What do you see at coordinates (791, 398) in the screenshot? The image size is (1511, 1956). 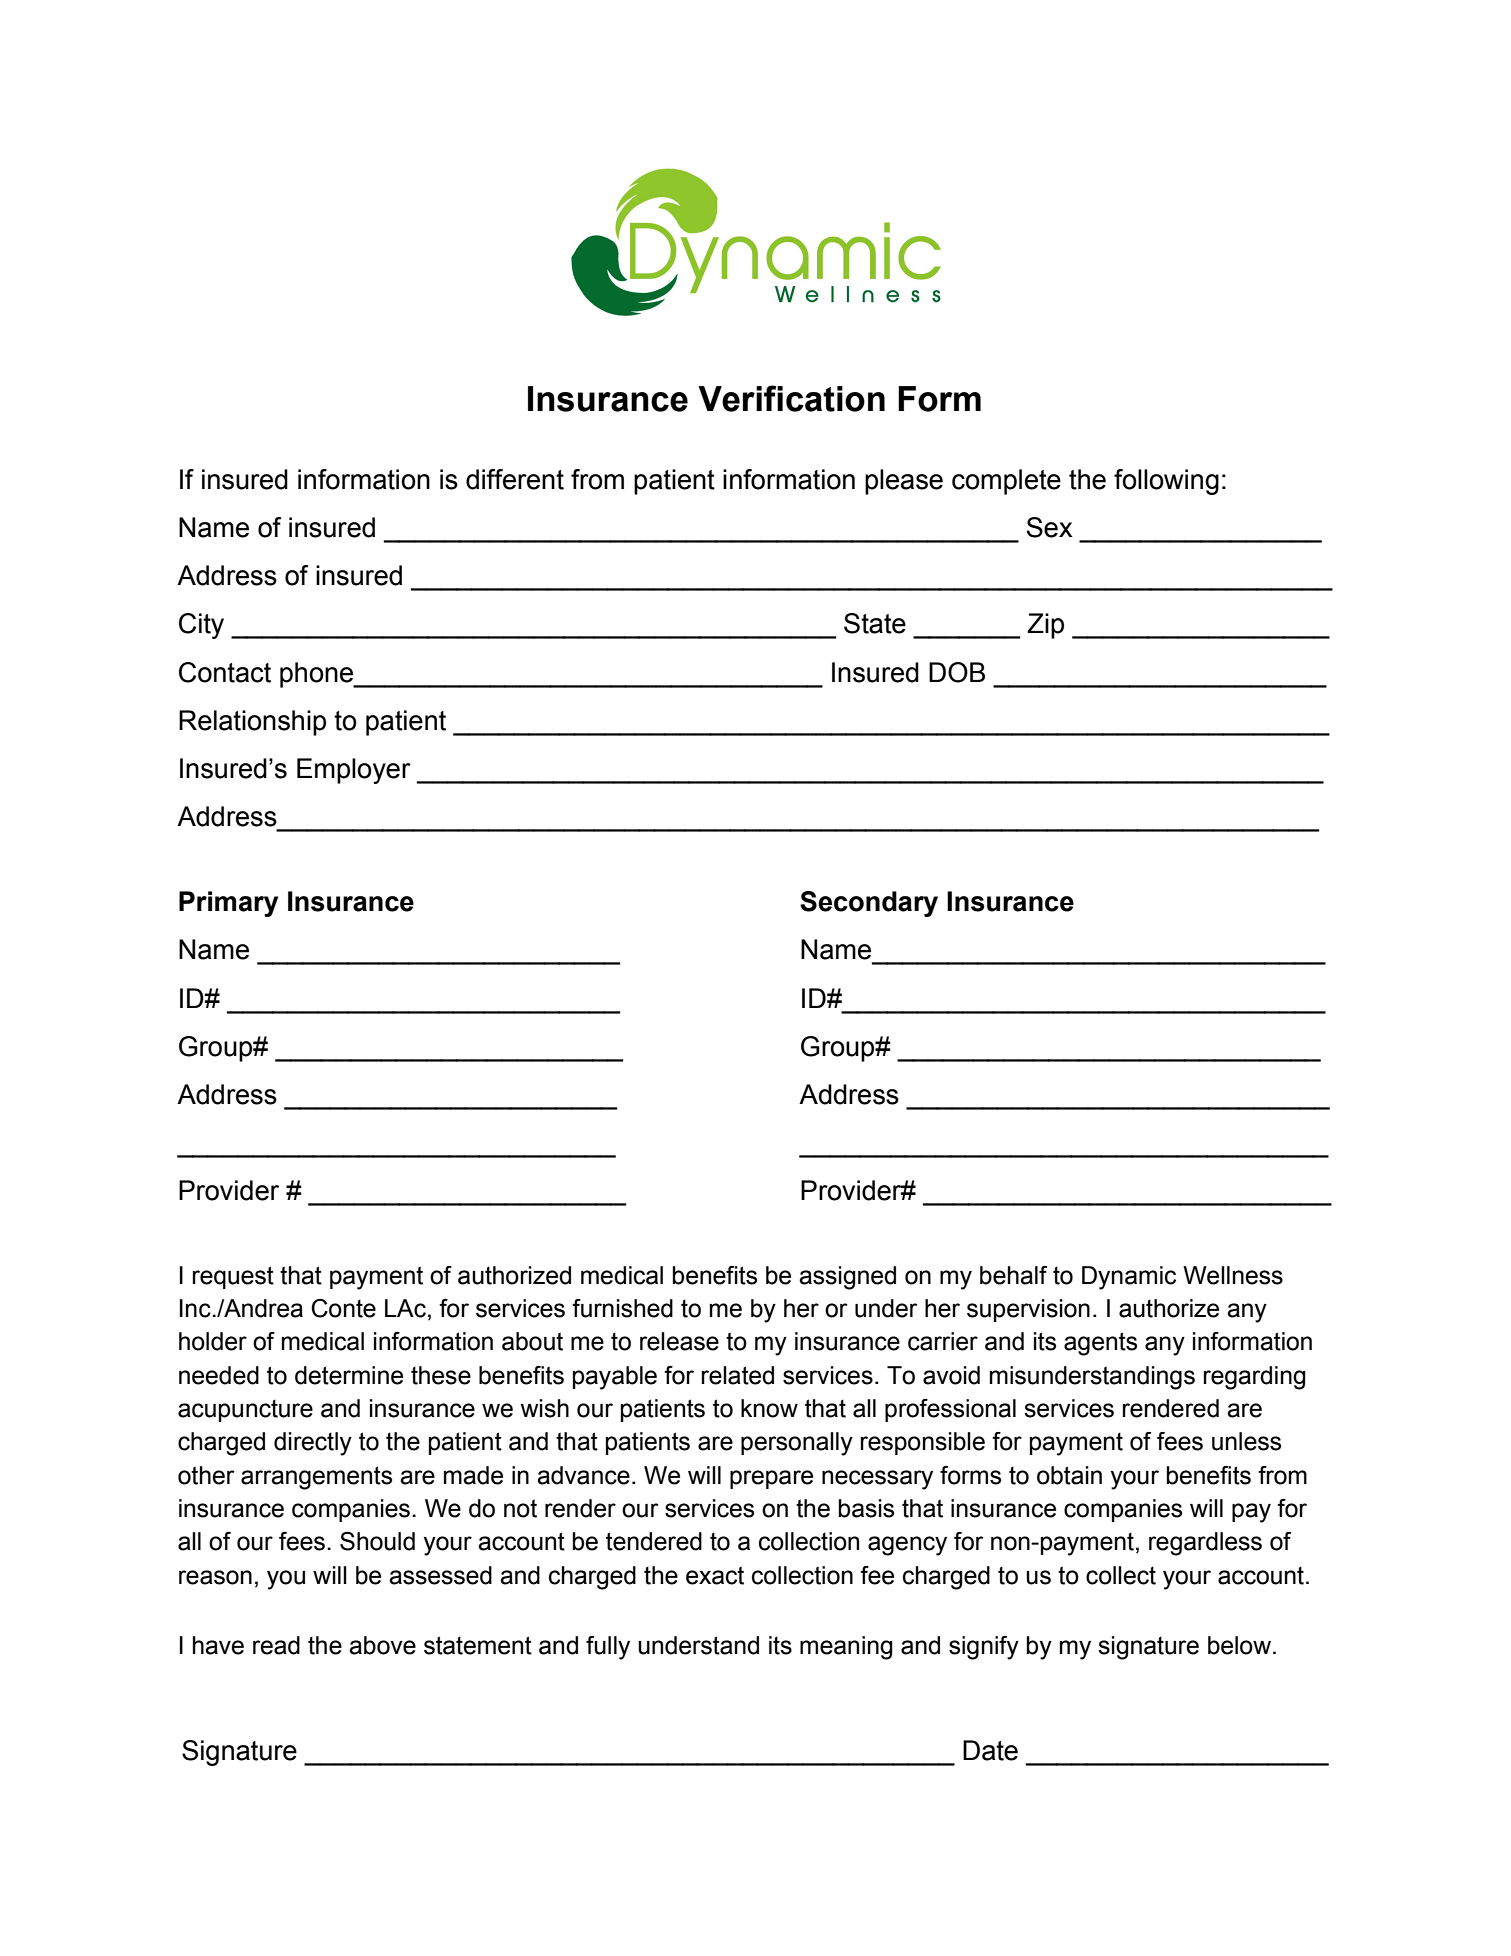 I see `Verification` at bounding box center [791, 398].
